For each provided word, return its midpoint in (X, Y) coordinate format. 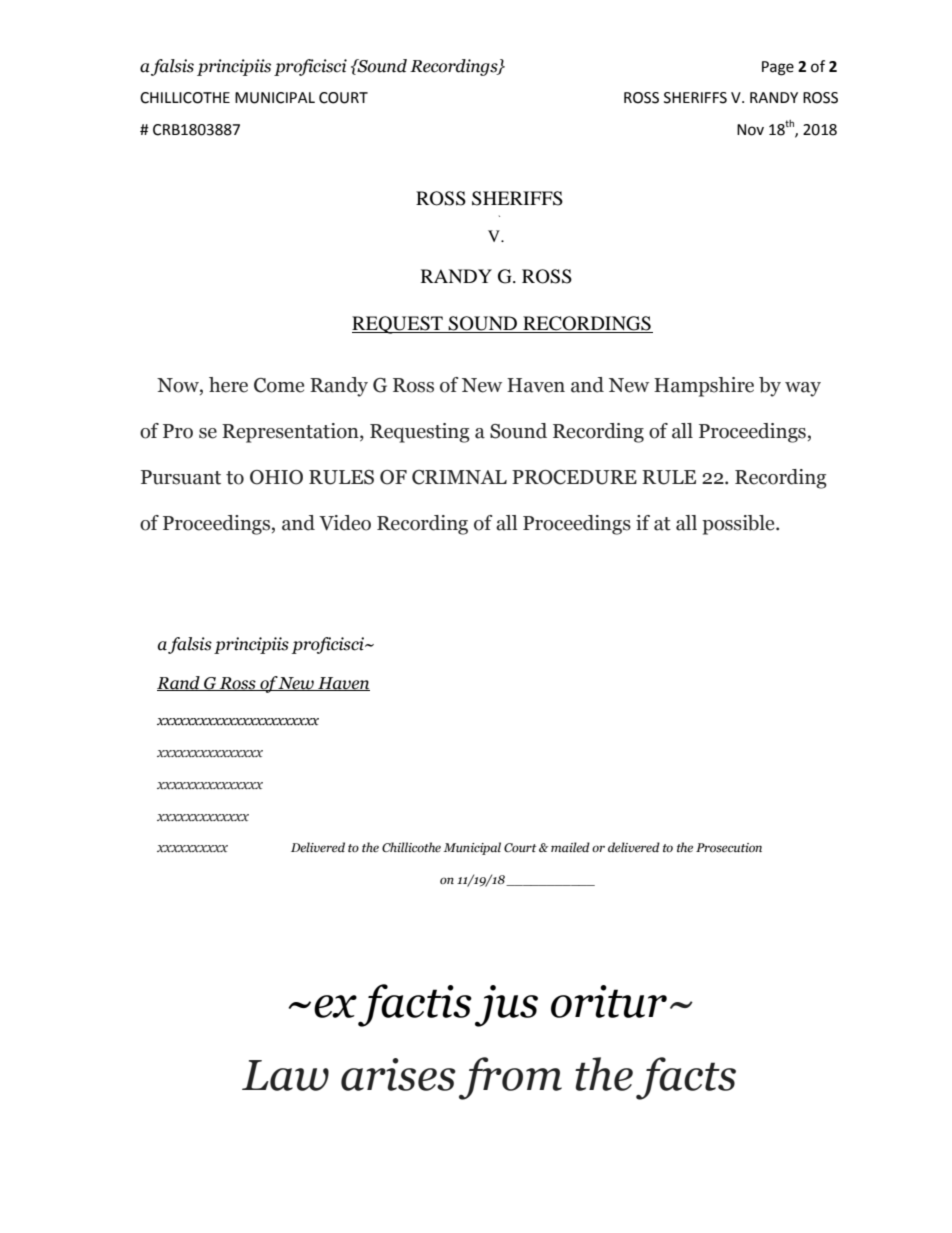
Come (279, 385)
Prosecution (729, 848)
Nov (750, 130)
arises (398, 1074)
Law (285, 1075)
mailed (570, 847)
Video (345, 523)
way (803, 389)
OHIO (276, 477)
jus (506, 1006)
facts (686, 1078)
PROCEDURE (574, 477)
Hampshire (704, 387)
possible (739, 525)
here (228, 385)
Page (778, 68)
